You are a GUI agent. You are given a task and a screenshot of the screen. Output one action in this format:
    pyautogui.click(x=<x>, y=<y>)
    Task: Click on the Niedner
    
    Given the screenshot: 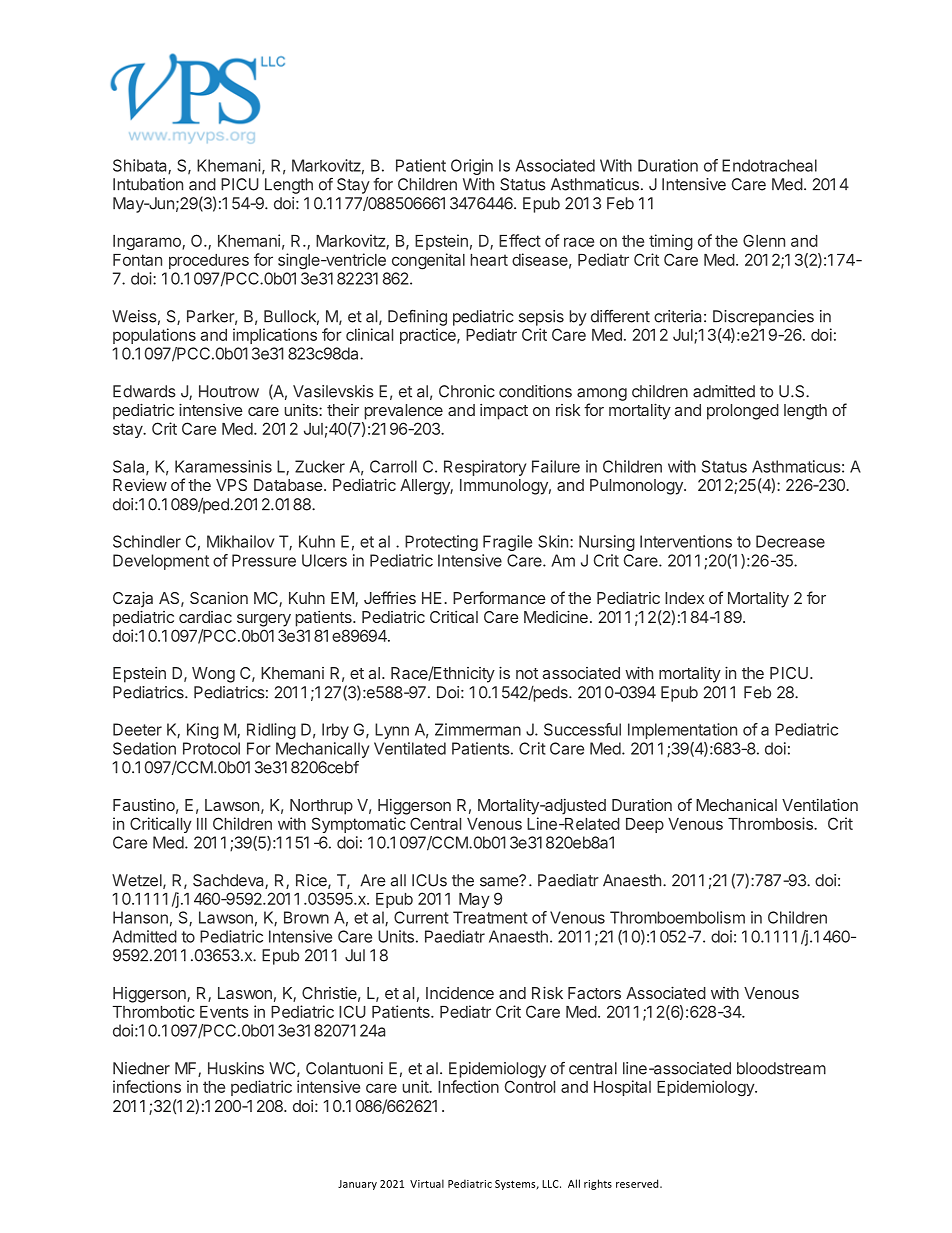 What is the action you would take?
    pyautogui.click(x=141, y=1068)
